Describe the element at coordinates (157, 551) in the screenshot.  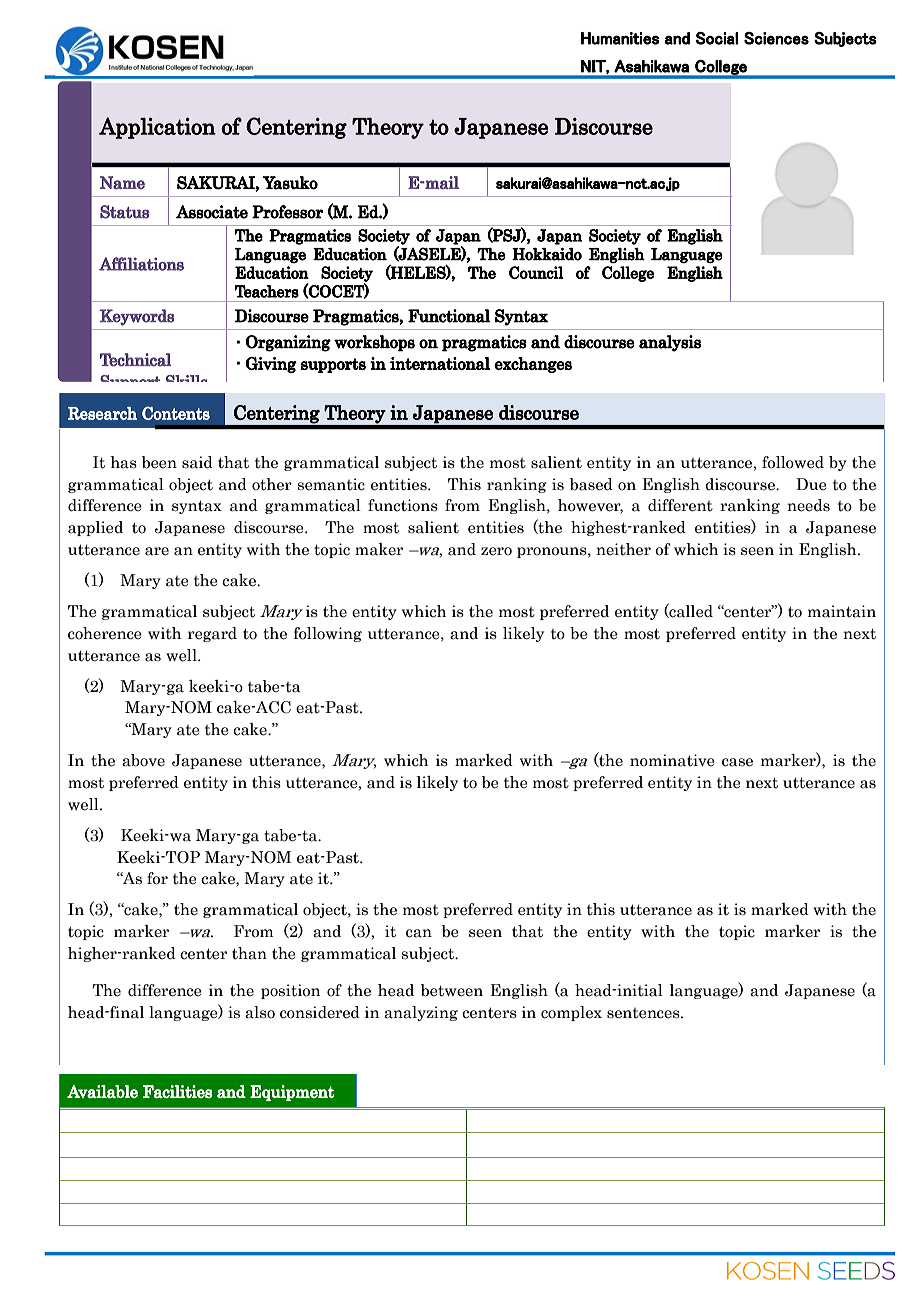
I see `are` at that location.
